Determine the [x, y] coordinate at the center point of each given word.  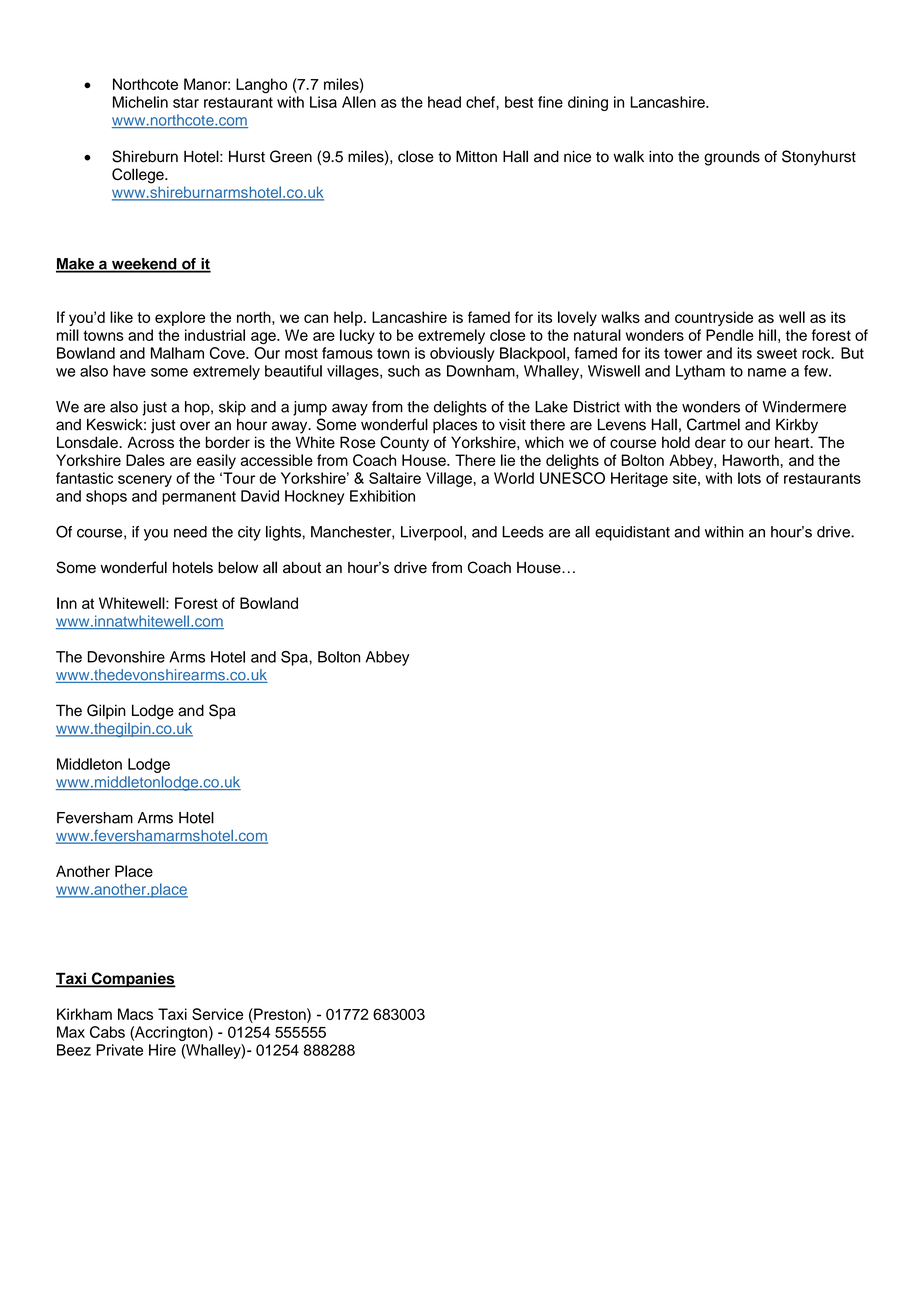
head [444, 102]
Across [150, 442]
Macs [135, 1014]
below [238, 567]
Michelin [140, 102]
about [302, 568]
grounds [732, 158]
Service [217, 1014]
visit [512, 425]
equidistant [632, 533]
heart [793, 442]
